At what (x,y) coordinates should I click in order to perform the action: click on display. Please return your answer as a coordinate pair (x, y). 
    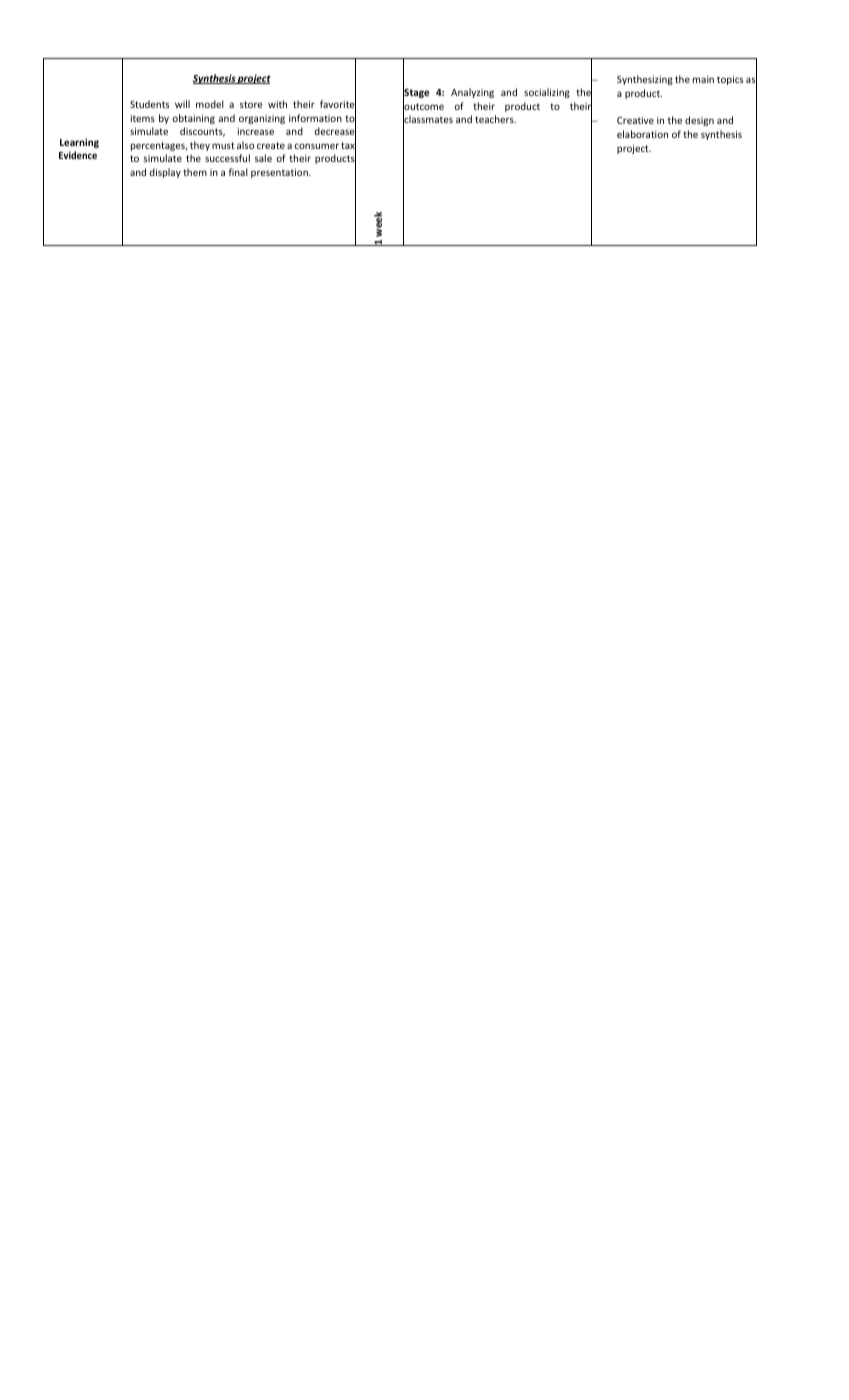
    Looking at the image, I should click on (165, 173).
